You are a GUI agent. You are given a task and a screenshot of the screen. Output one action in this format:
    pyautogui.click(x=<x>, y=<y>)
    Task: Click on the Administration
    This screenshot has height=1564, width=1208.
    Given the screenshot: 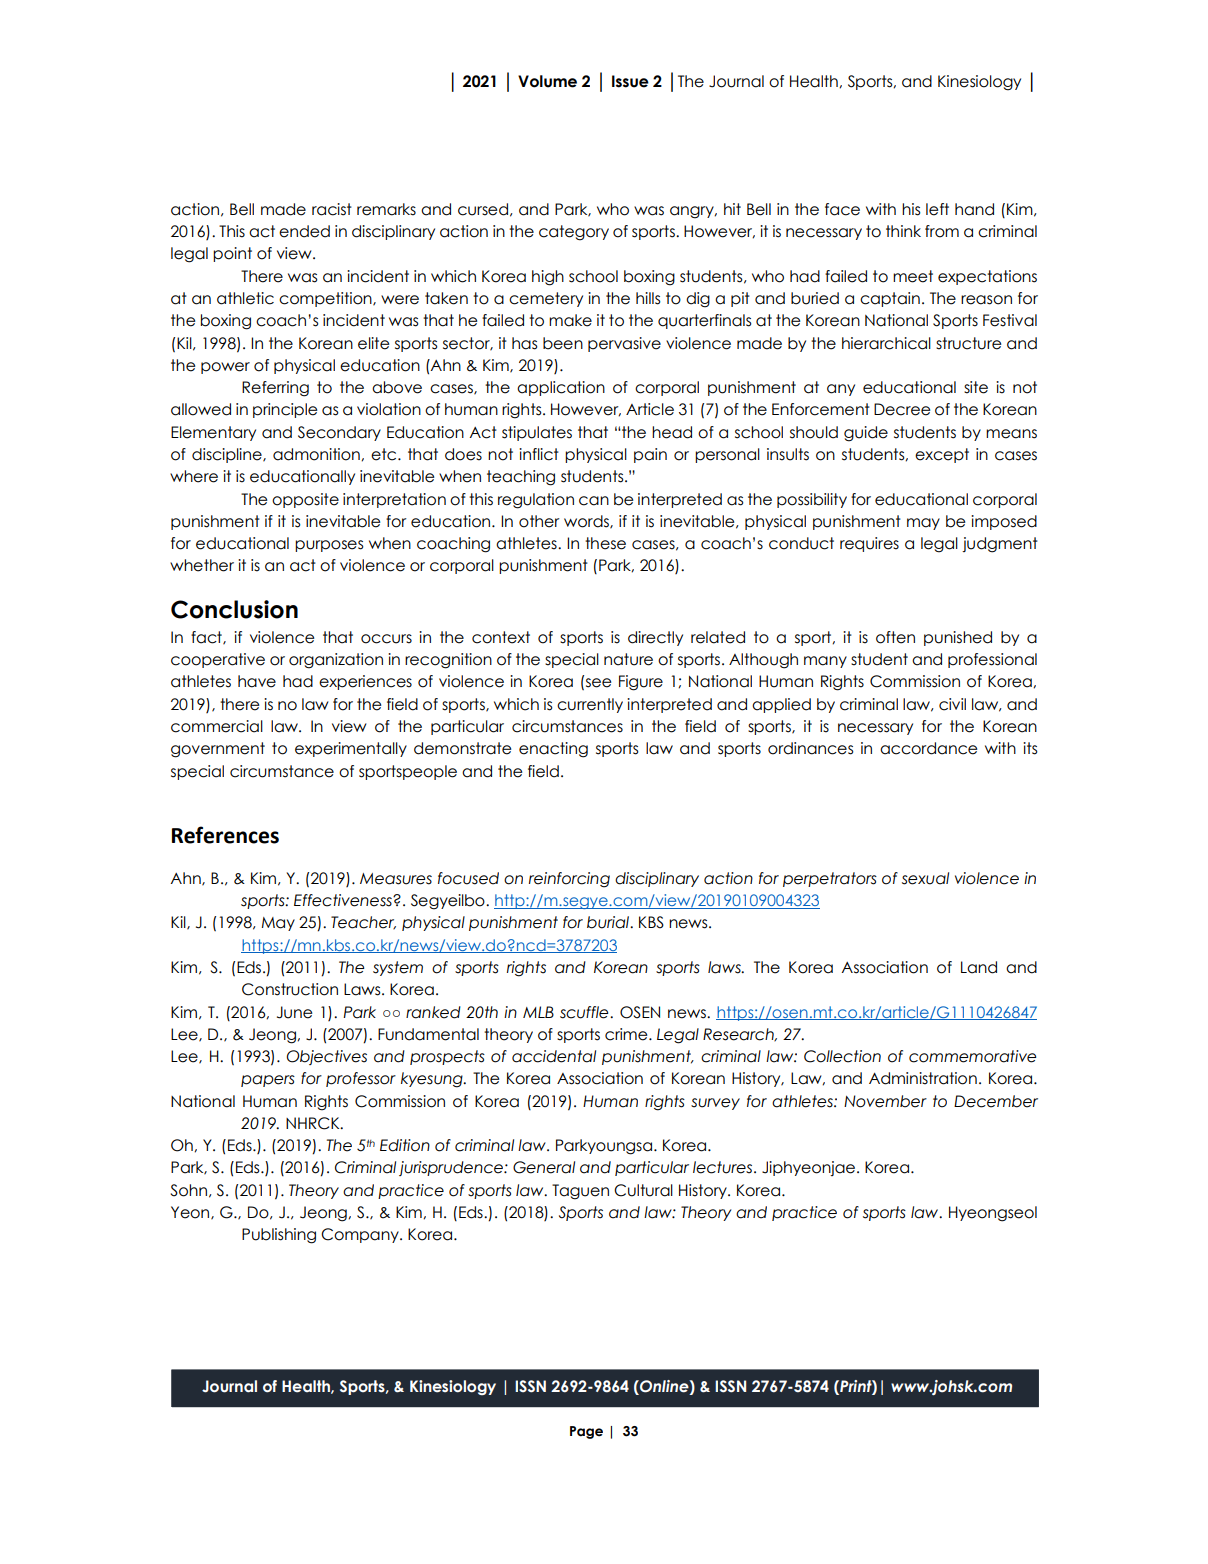 What is the action you would take?
    pyautogui.click(x=923, y=1078)
